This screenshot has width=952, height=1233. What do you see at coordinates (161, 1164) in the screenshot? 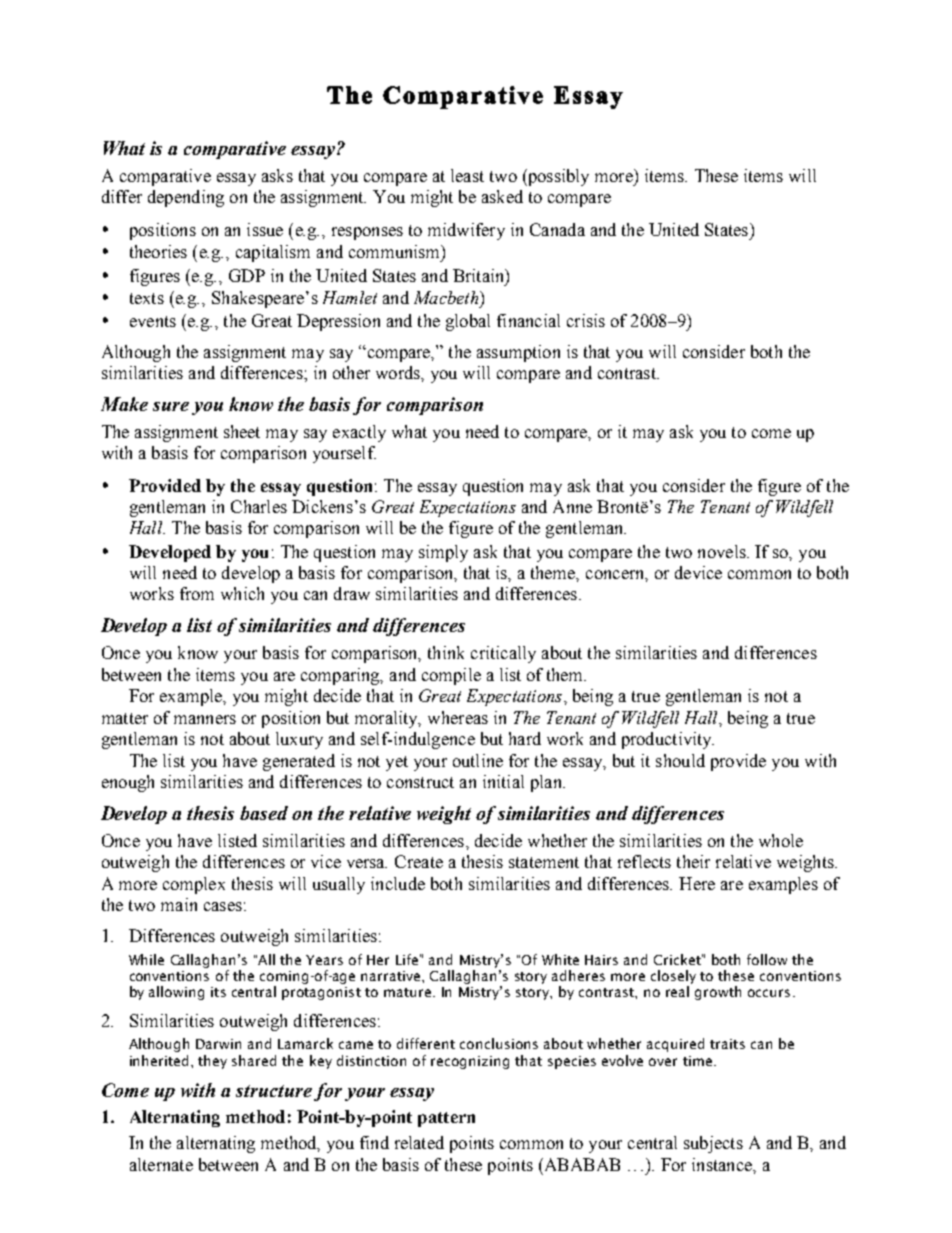
I see `alternate` at bounding box center [161, 1164].
